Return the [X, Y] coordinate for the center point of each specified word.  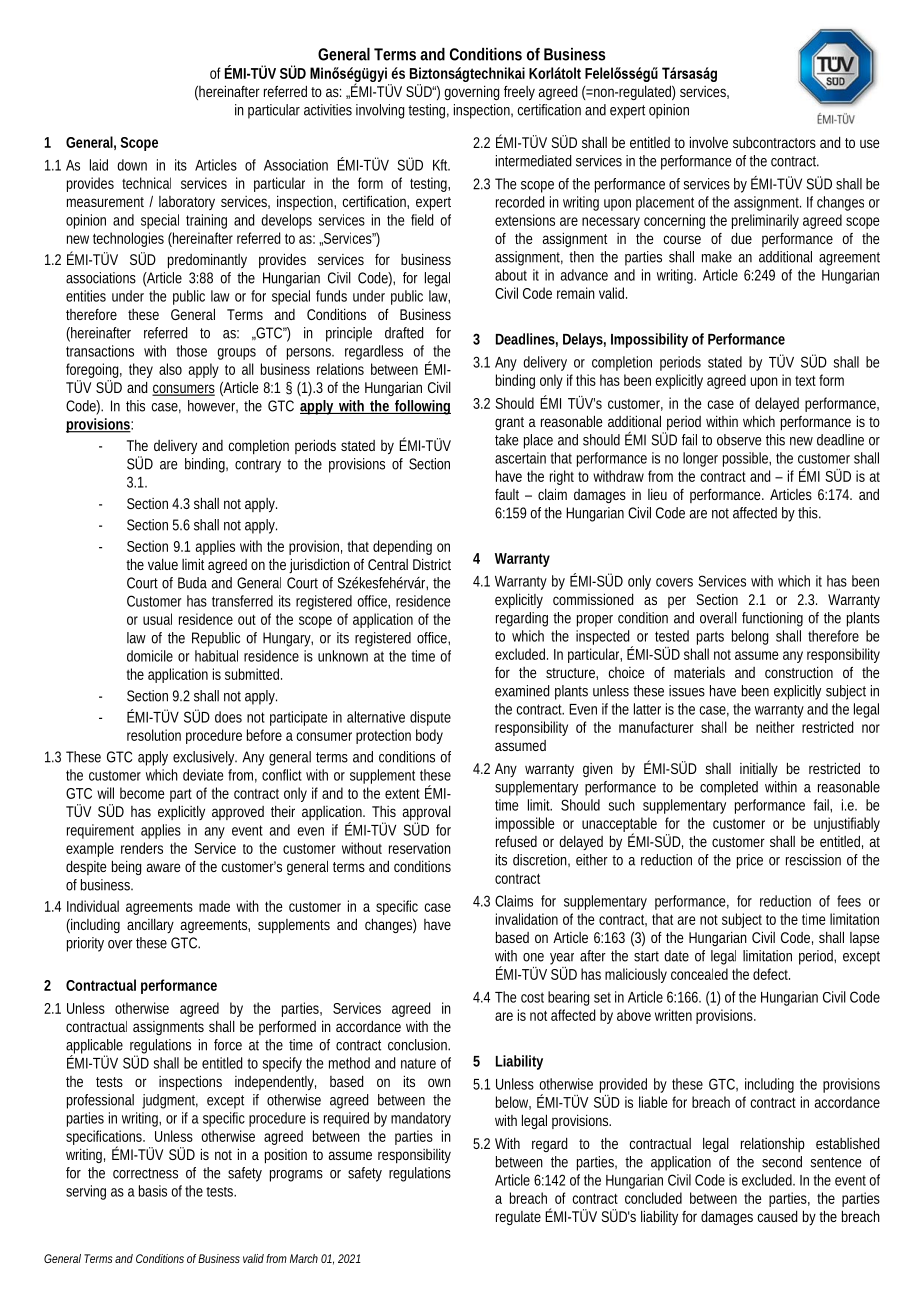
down [132, 165]
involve [709, 142]
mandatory [421, 1119]
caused [778, 1216]
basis [153, 1191]
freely [519, 93]
